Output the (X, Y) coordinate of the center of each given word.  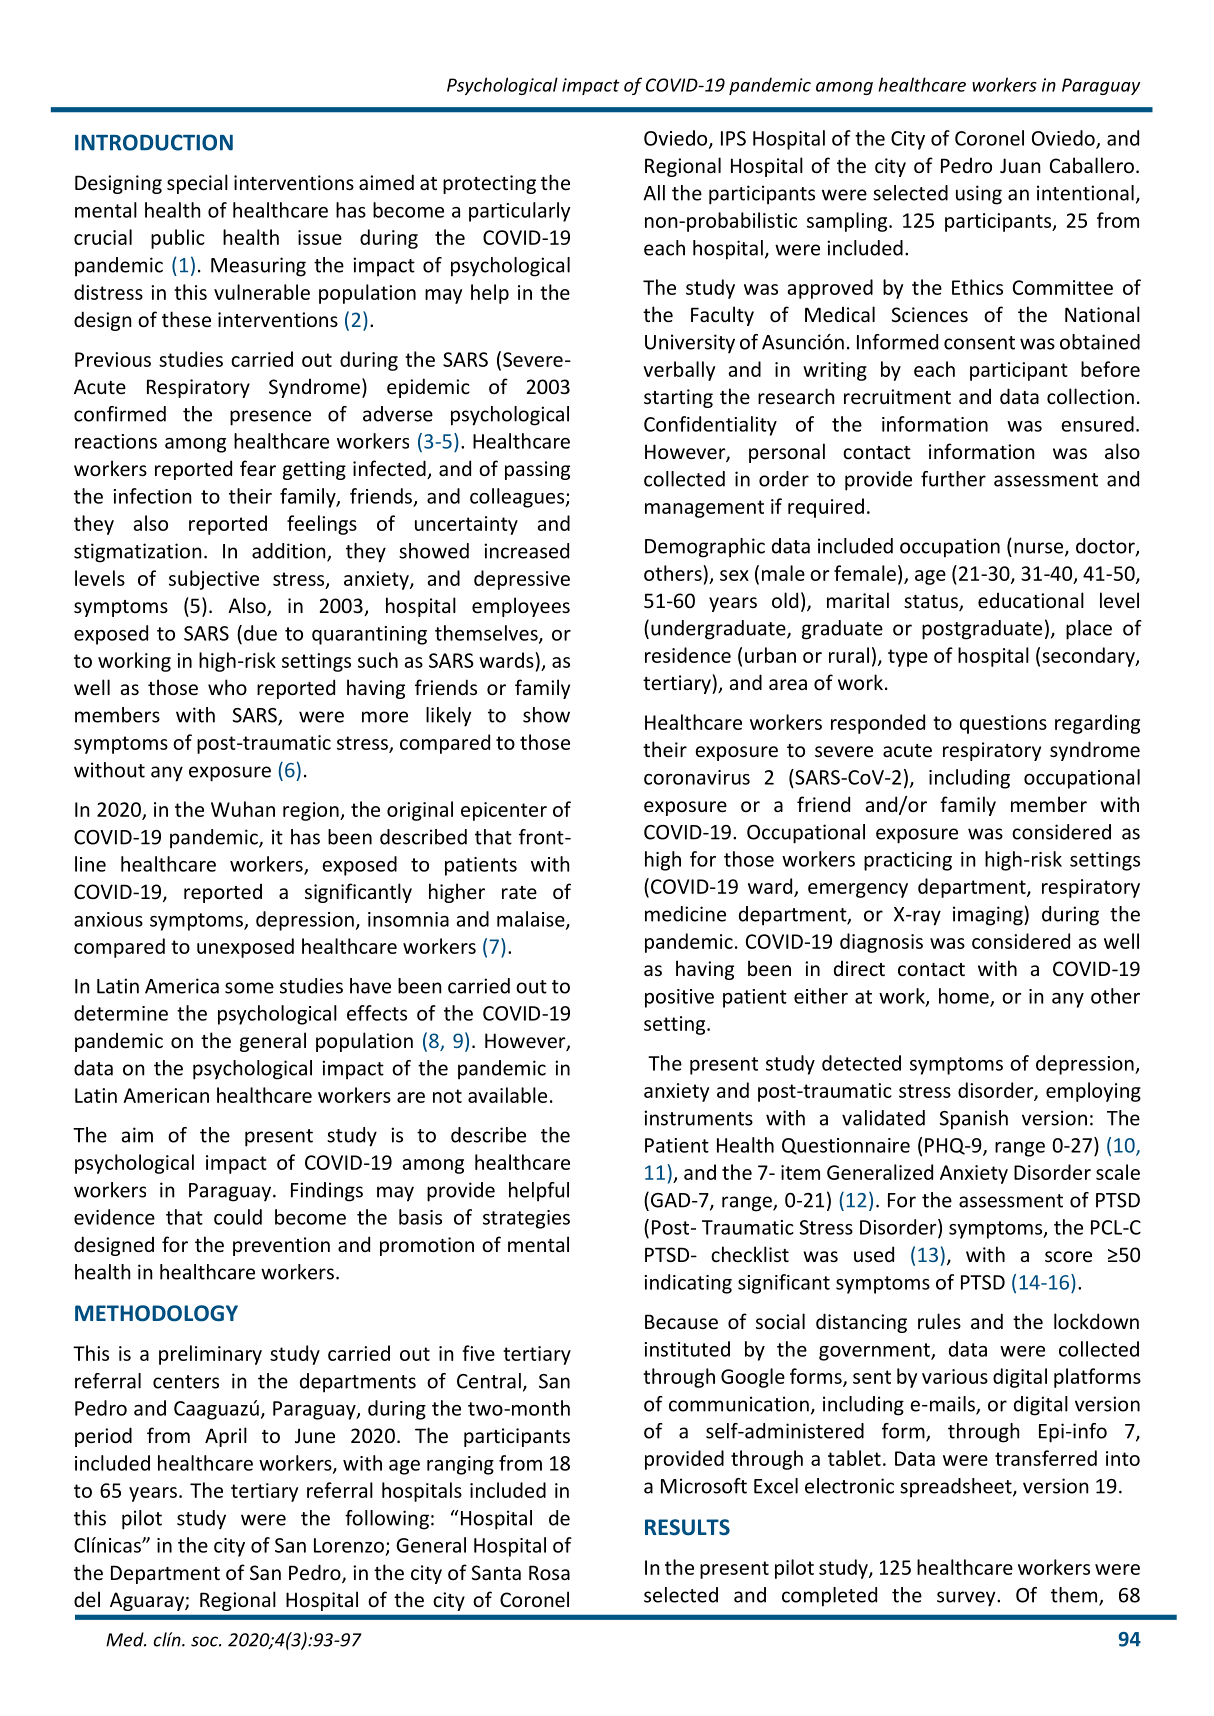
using (979, 195)
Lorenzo (349, 1545)
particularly (520, 212)
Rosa (549, 1572)
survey (967, 1599)
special (197, 184)
